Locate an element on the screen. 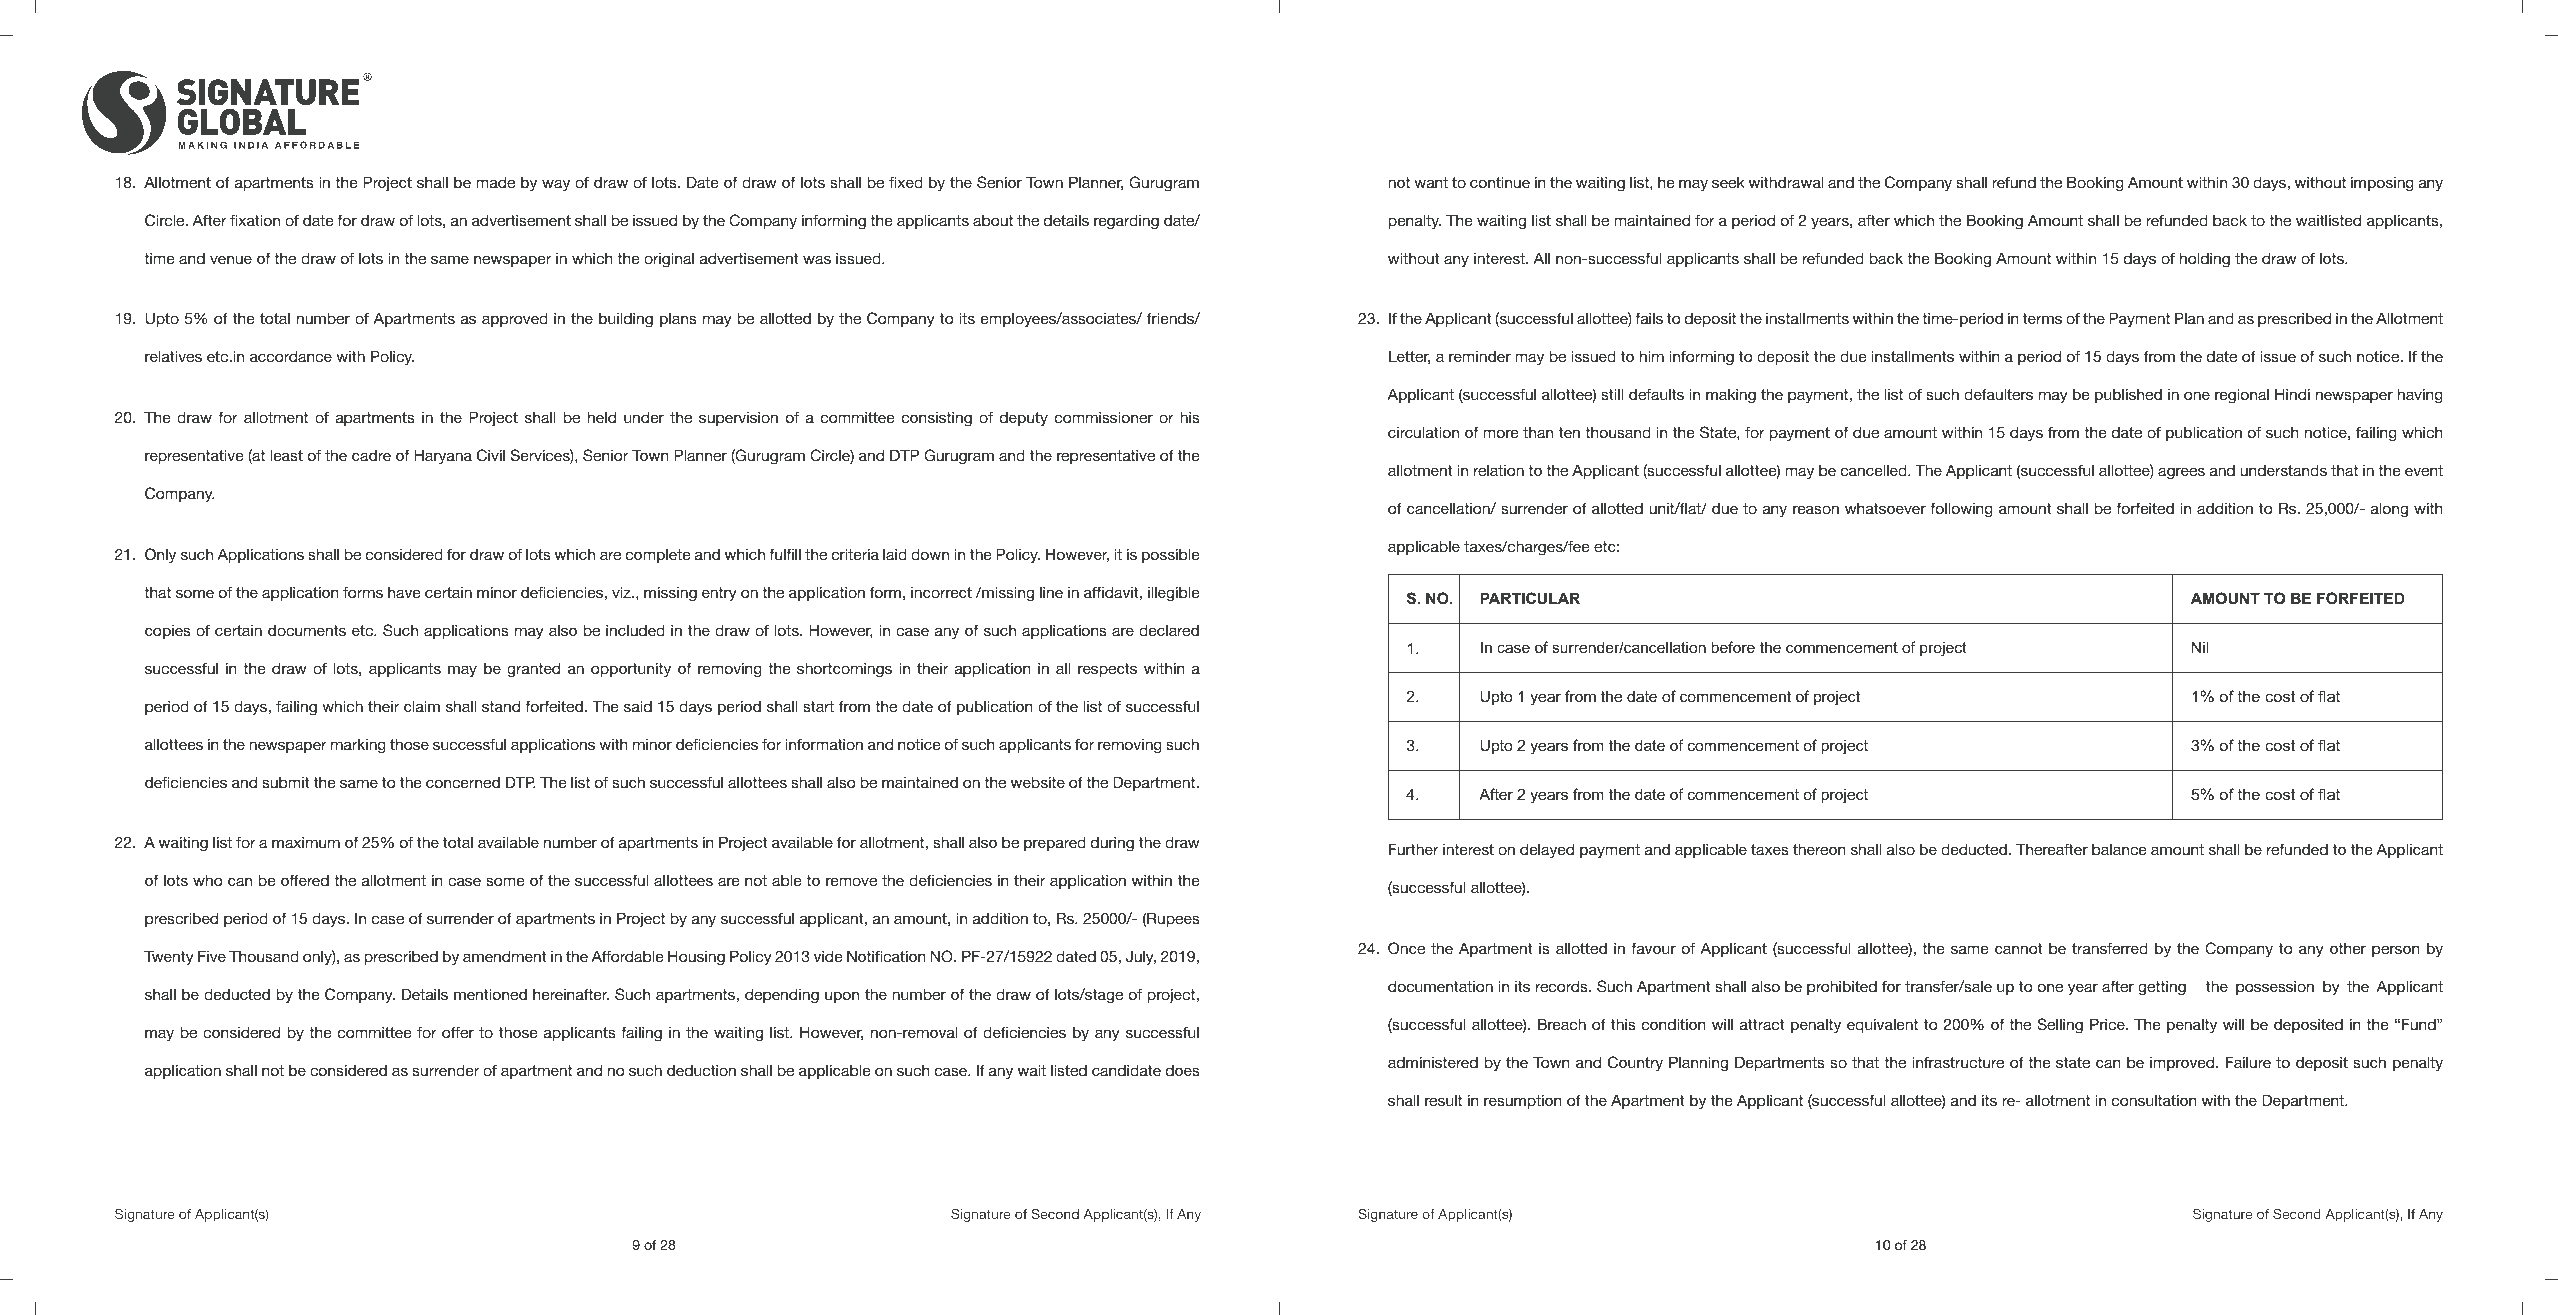  holding is located at coordinates (2205, 260).
